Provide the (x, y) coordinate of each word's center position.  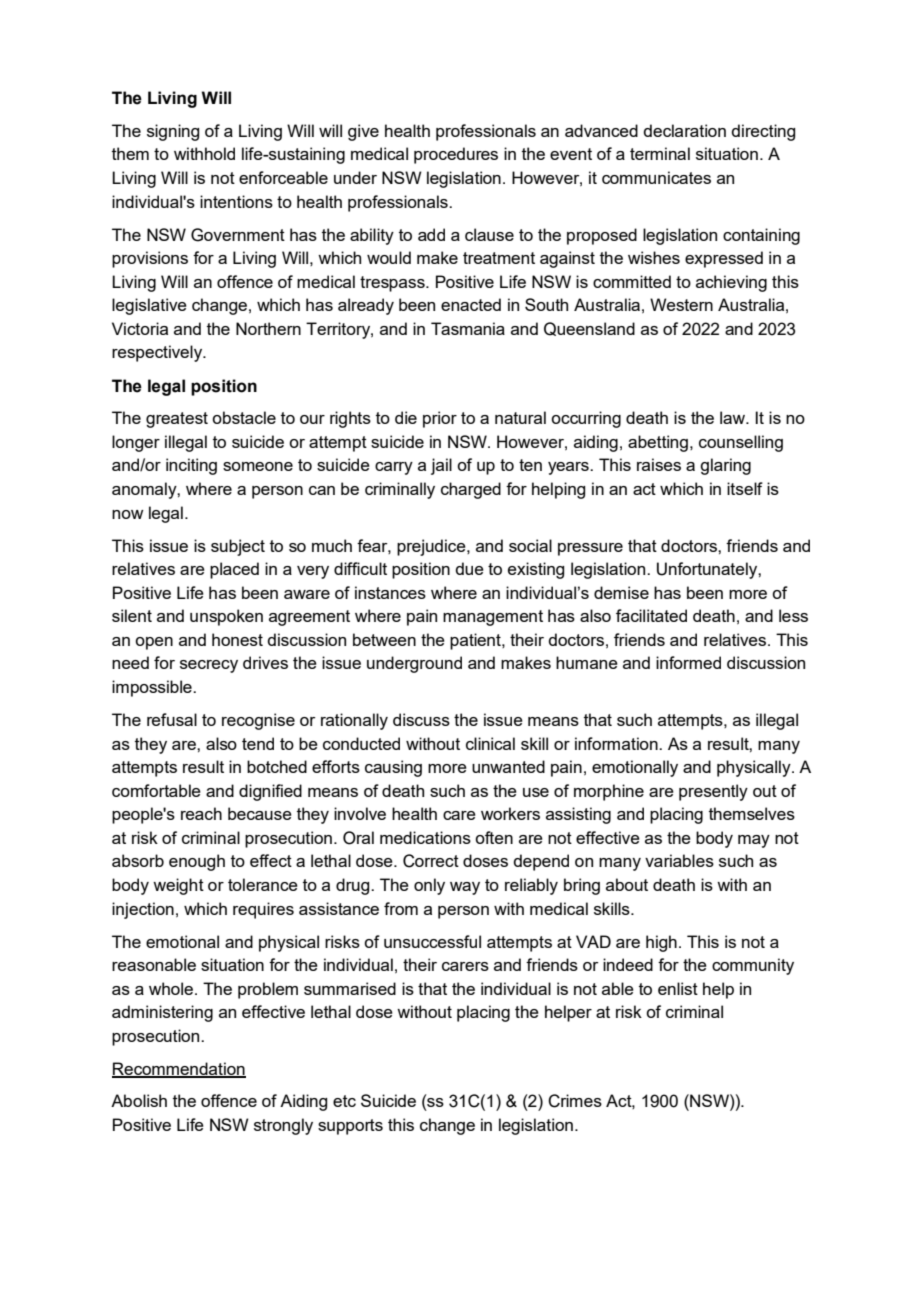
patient (476, 641)
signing (173, 132)
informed (688, 662)
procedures (456, 155)
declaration (684, 130)
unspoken (226, 617)
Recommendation (179, 1069)
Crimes (575, 1101)
